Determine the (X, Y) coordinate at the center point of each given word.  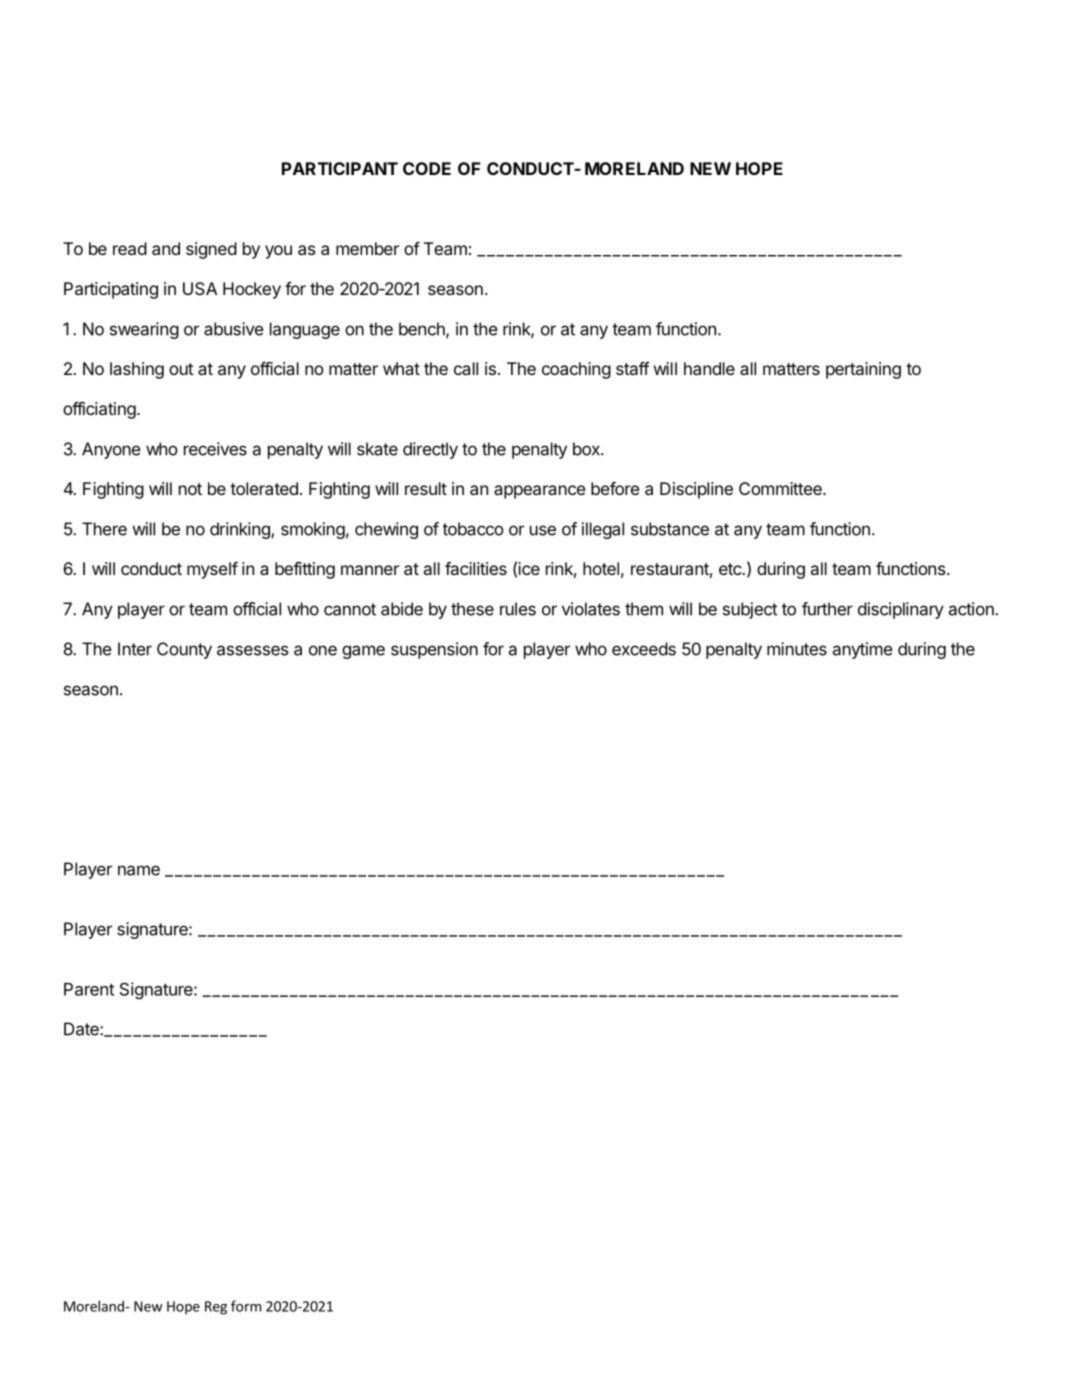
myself (212, 570)
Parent (89, 989)
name (139, 870)
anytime (863, 650)
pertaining (863, 370)
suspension (434, 650)
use (543, 530)
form (246, 1306)
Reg (216, 1308)
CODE (427, 168)
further (827, 609)
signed (211, 250)
